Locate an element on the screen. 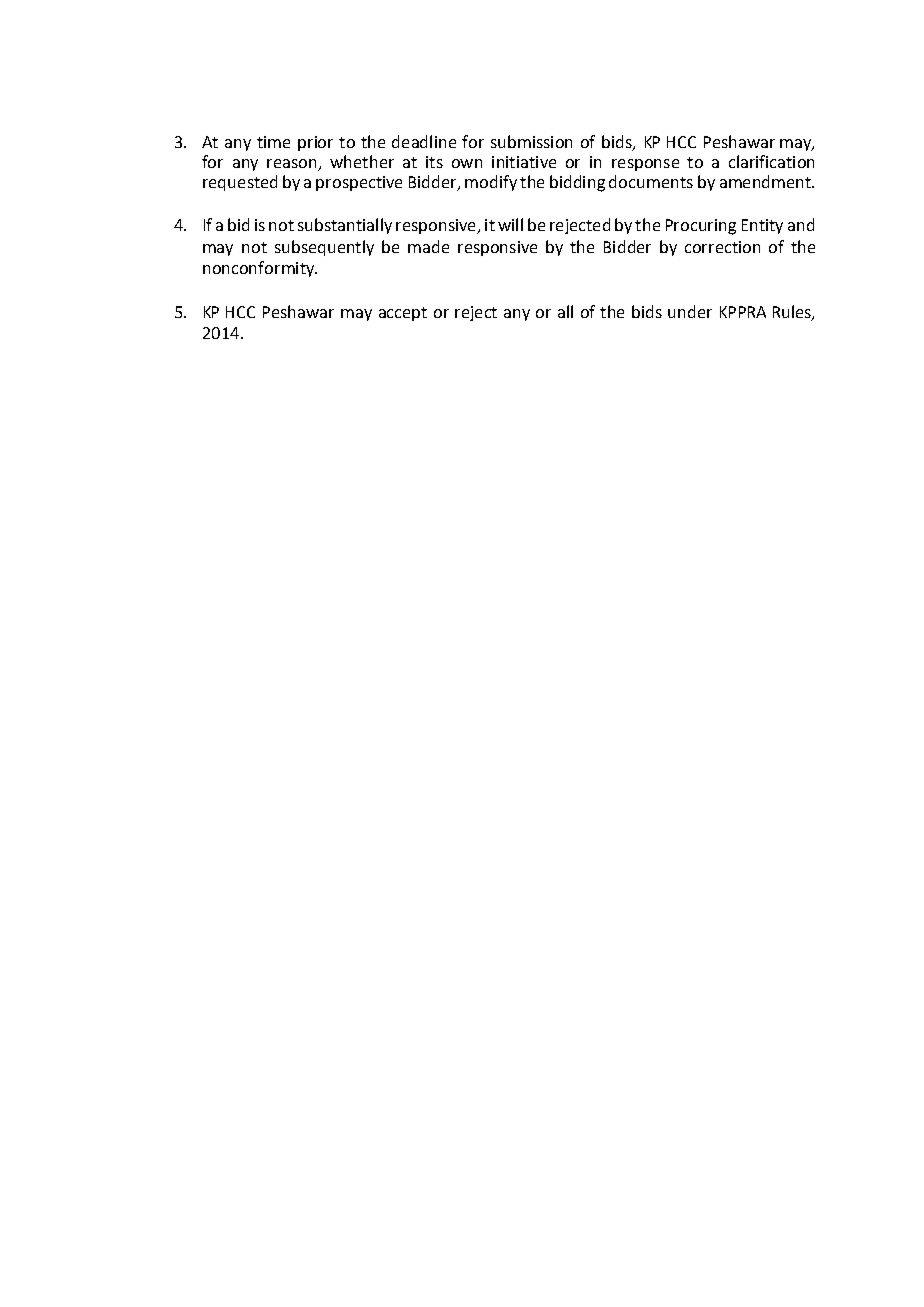 The width and height of the screenshot is (924, 1307). prior is located at coordinates (315, 143).
